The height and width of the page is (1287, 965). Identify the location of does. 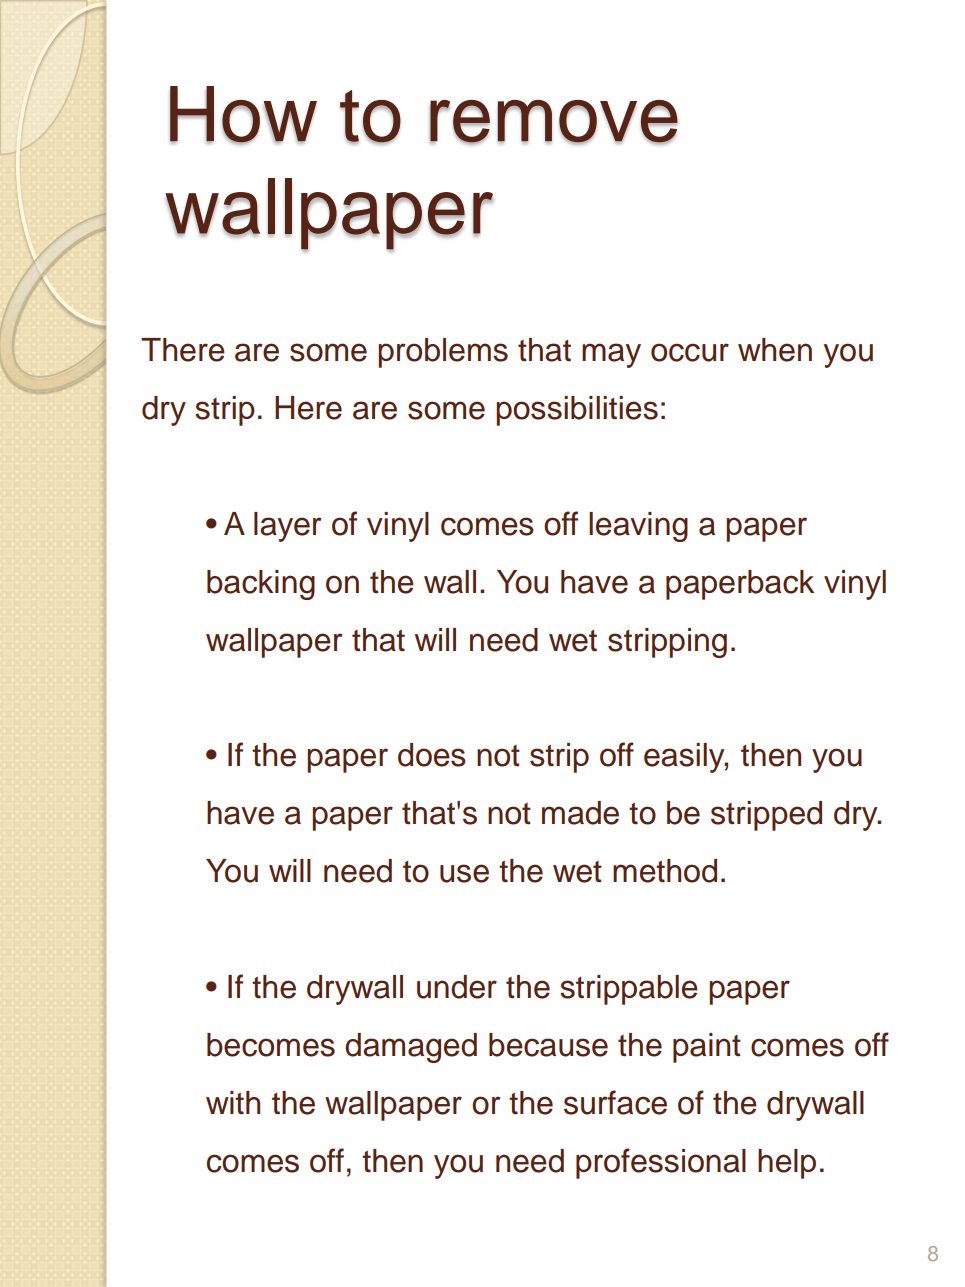
(432, 755).
